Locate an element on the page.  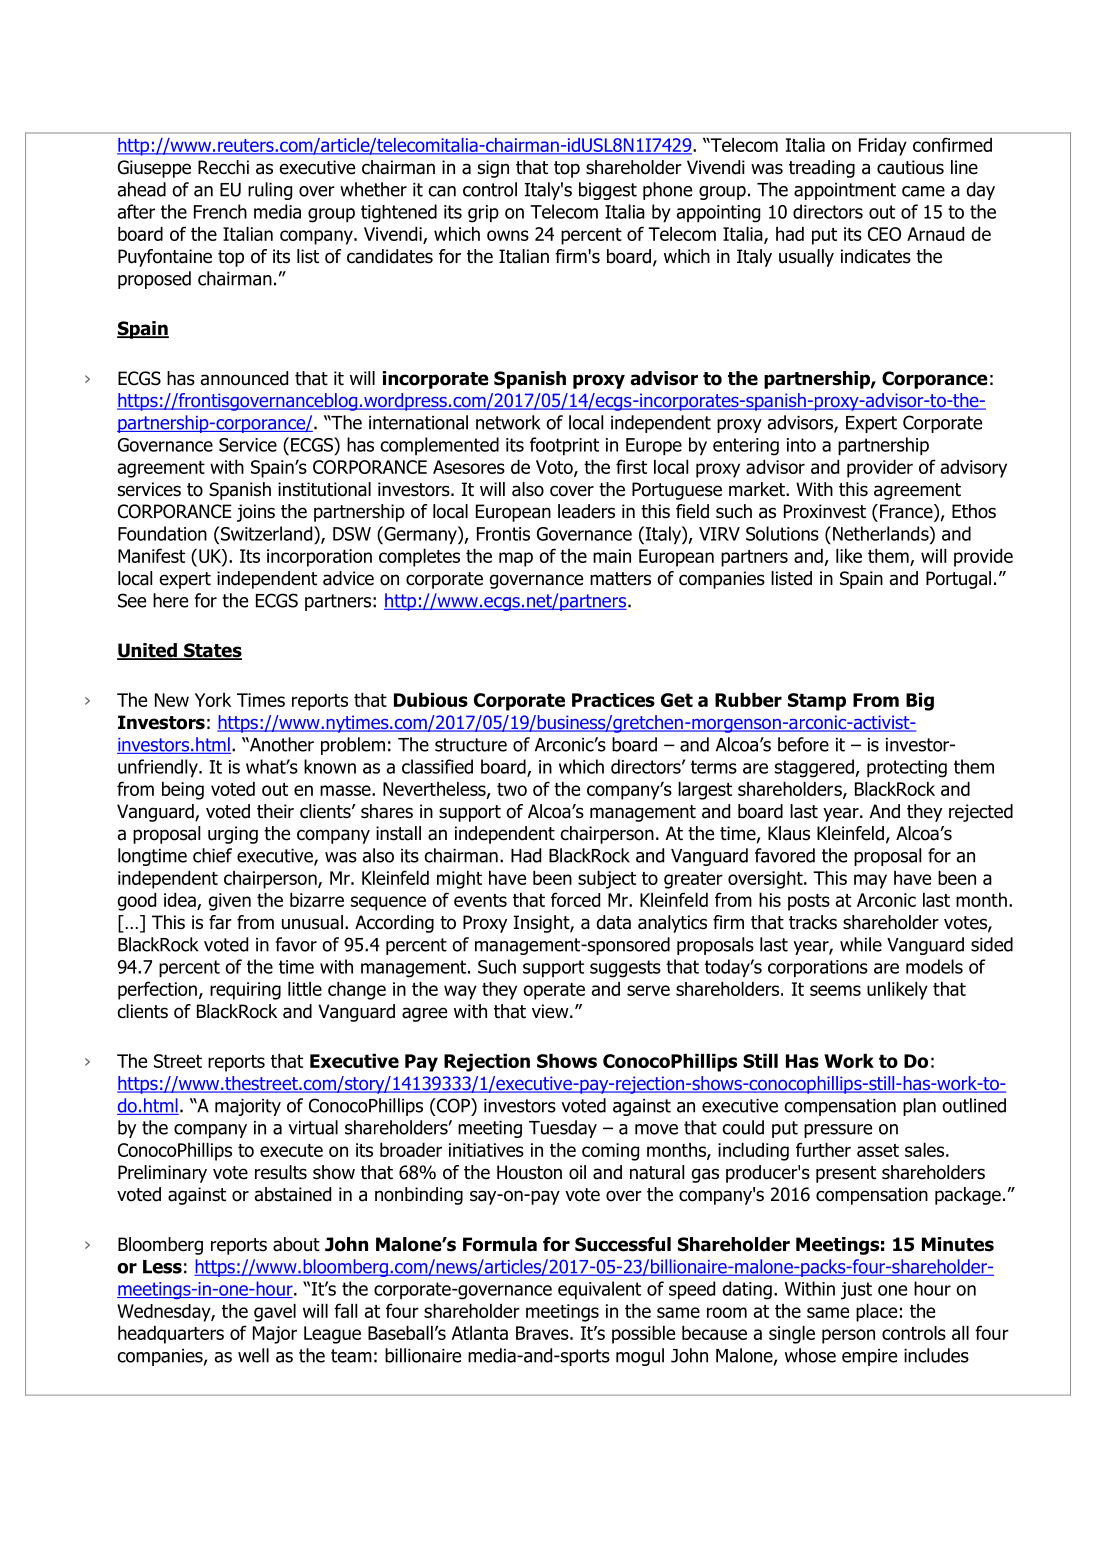
Netherlands is located at coordinates (882, 533).
